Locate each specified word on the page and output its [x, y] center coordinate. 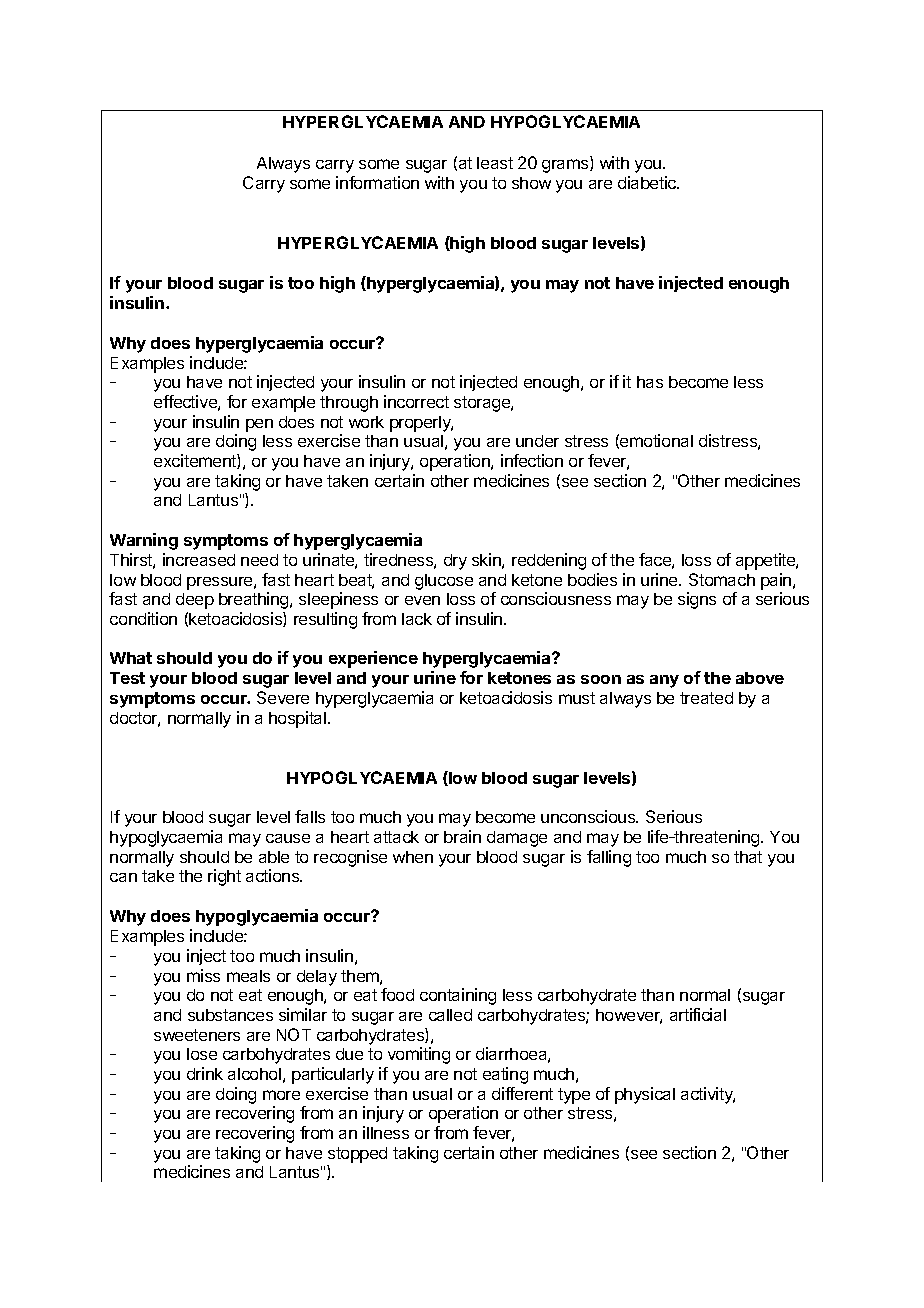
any [664, 681]
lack [417, 619]
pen [259, 425]
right [224, 877]
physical [645, 1095]
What [131, 658]
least [495, 163]
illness [386, 1132]
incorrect [416, 401]
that [748, 857]
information [377, 182]
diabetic [648, 182]
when [413, 857]
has [650, 382]
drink [205, 1073]
